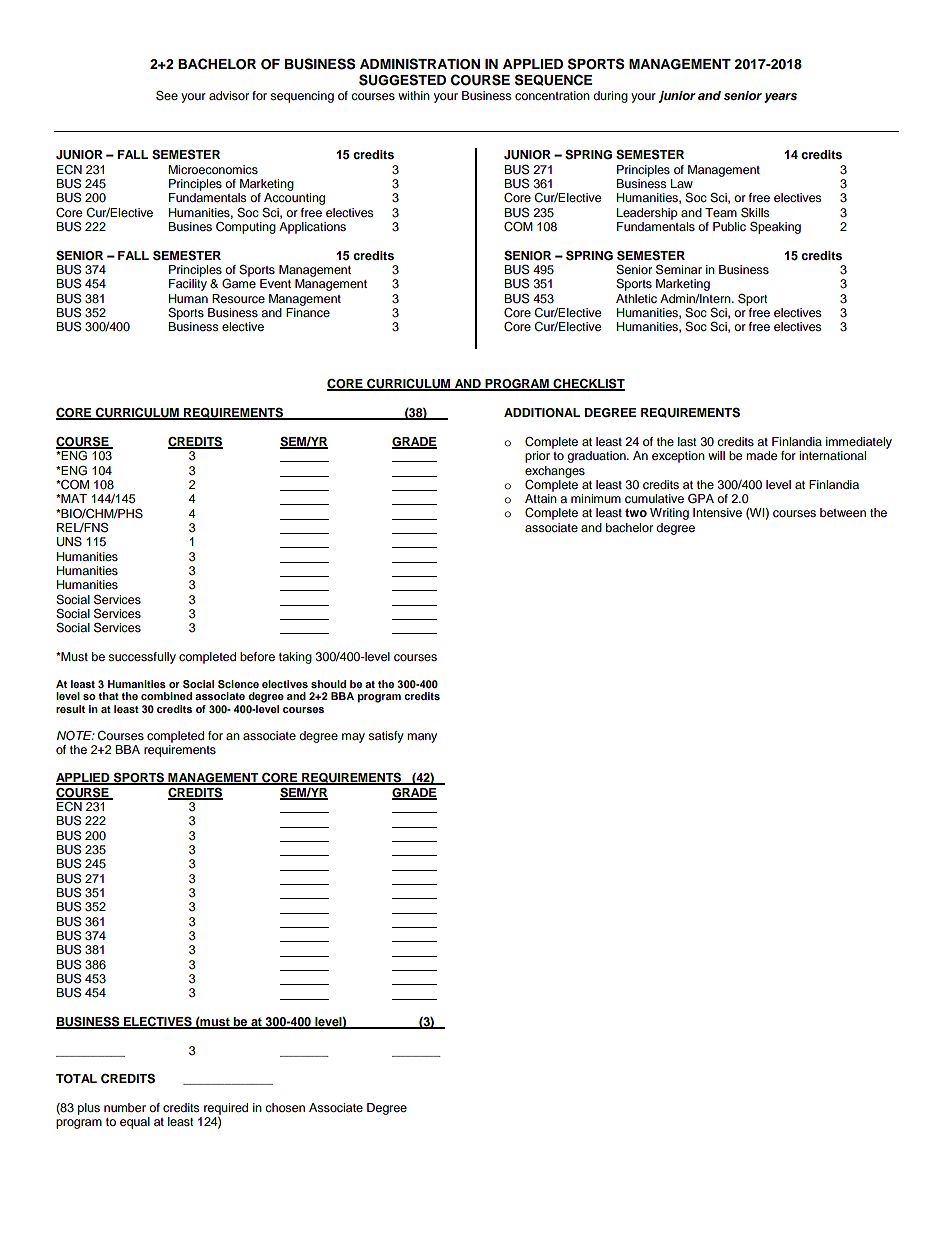 This document has height=1233, width=952. I want to click on last, so click(687, 441).
